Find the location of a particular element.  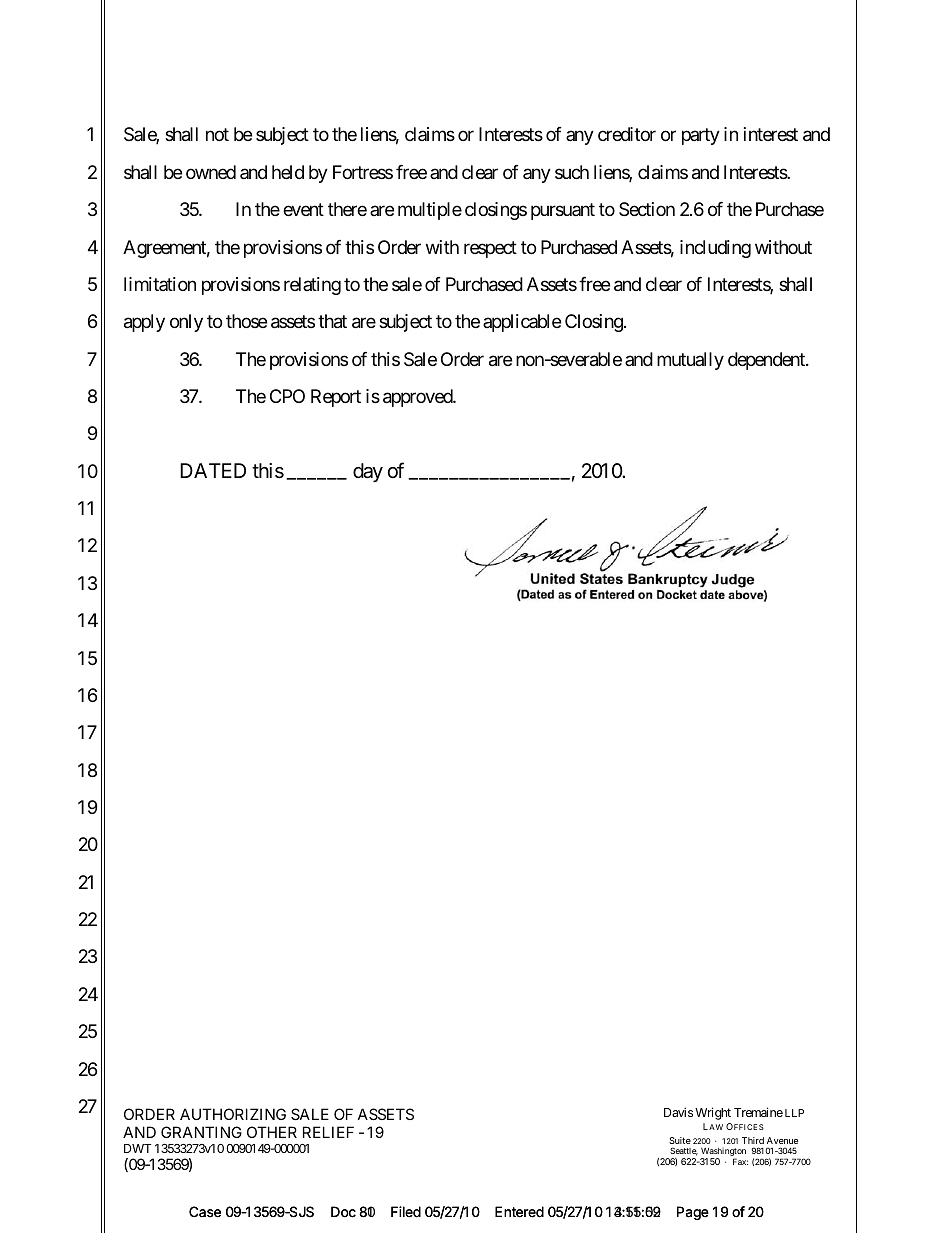

OTHER is located at coordinates (272, 1132).
